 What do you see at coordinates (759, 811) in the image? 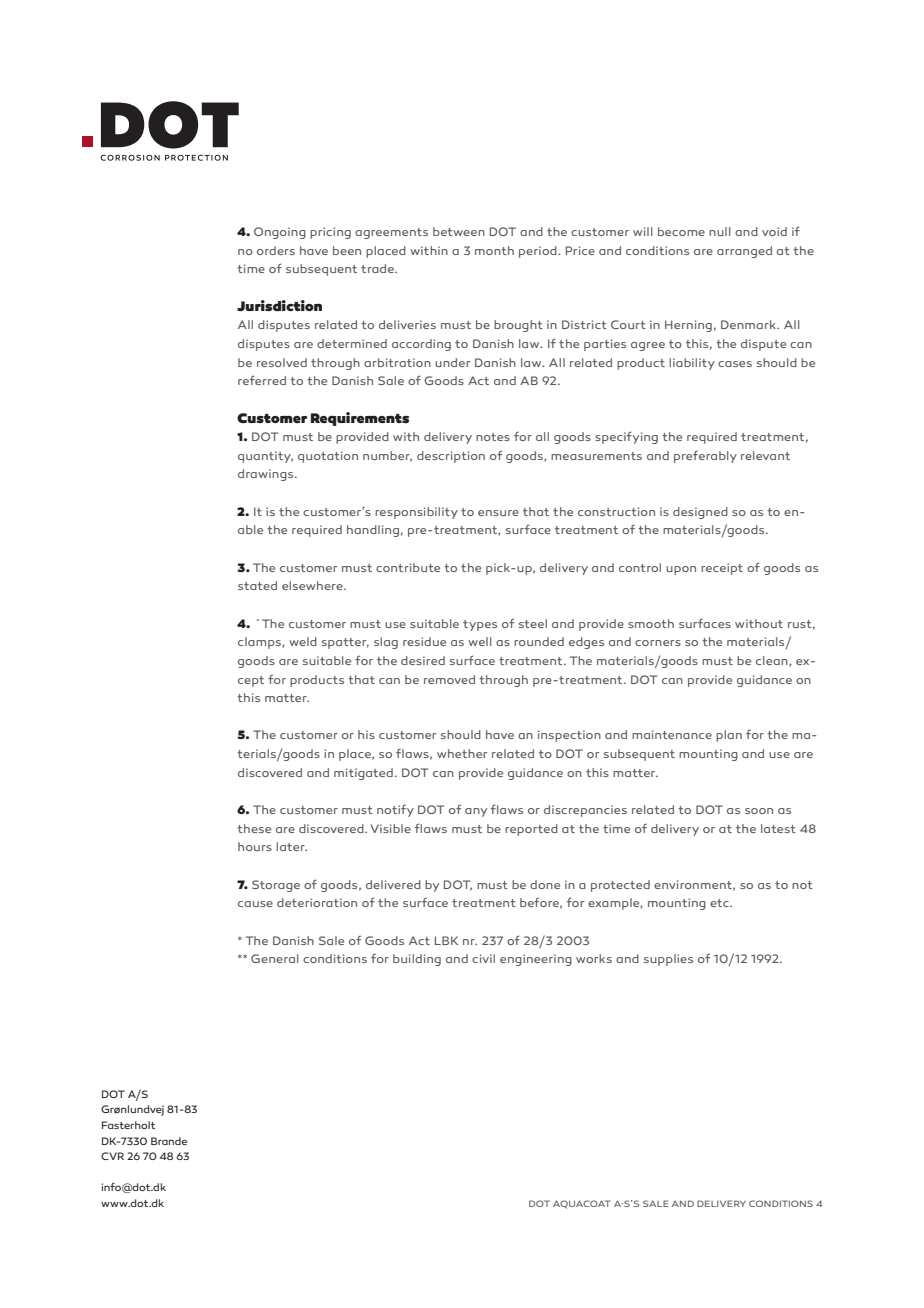
I see `soon` at bounding box center [759, 811].
